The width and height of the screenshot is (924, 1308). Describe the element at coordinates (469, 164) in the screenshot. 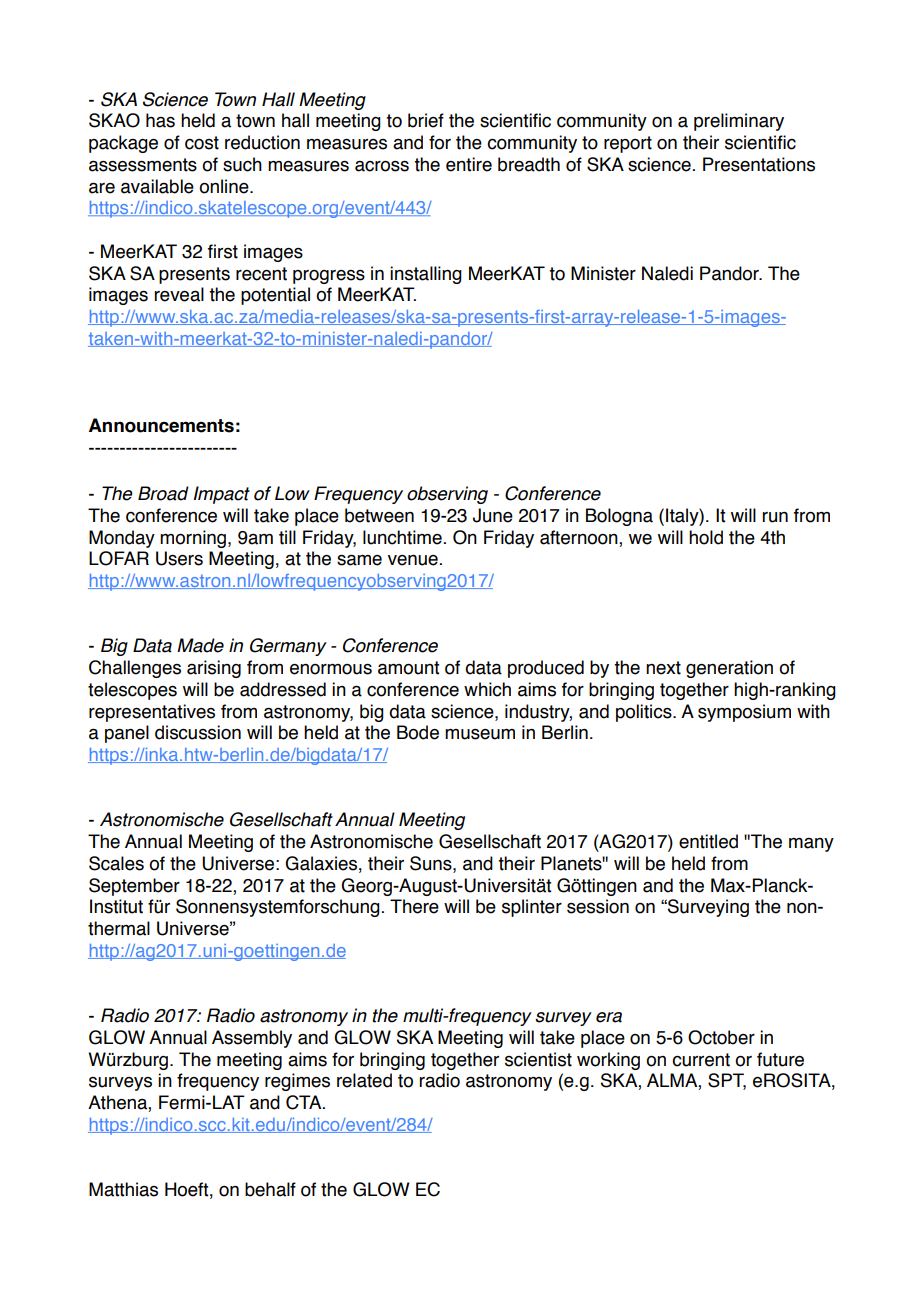

I see `entire` at that location.
